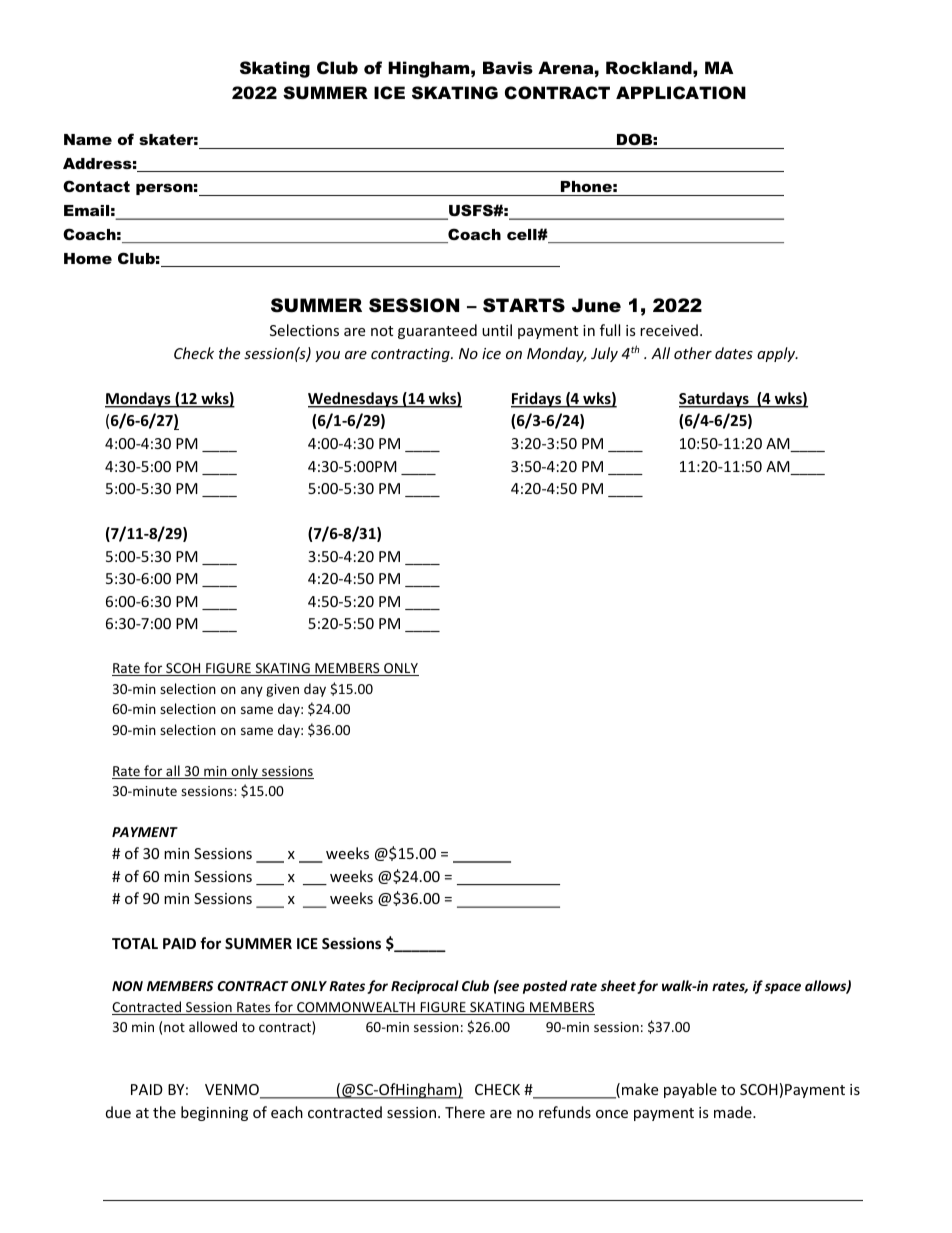  What do you see at coordinates (88, 139) in the screenshot?
I see `Name` at bounding box center [88, 139].
